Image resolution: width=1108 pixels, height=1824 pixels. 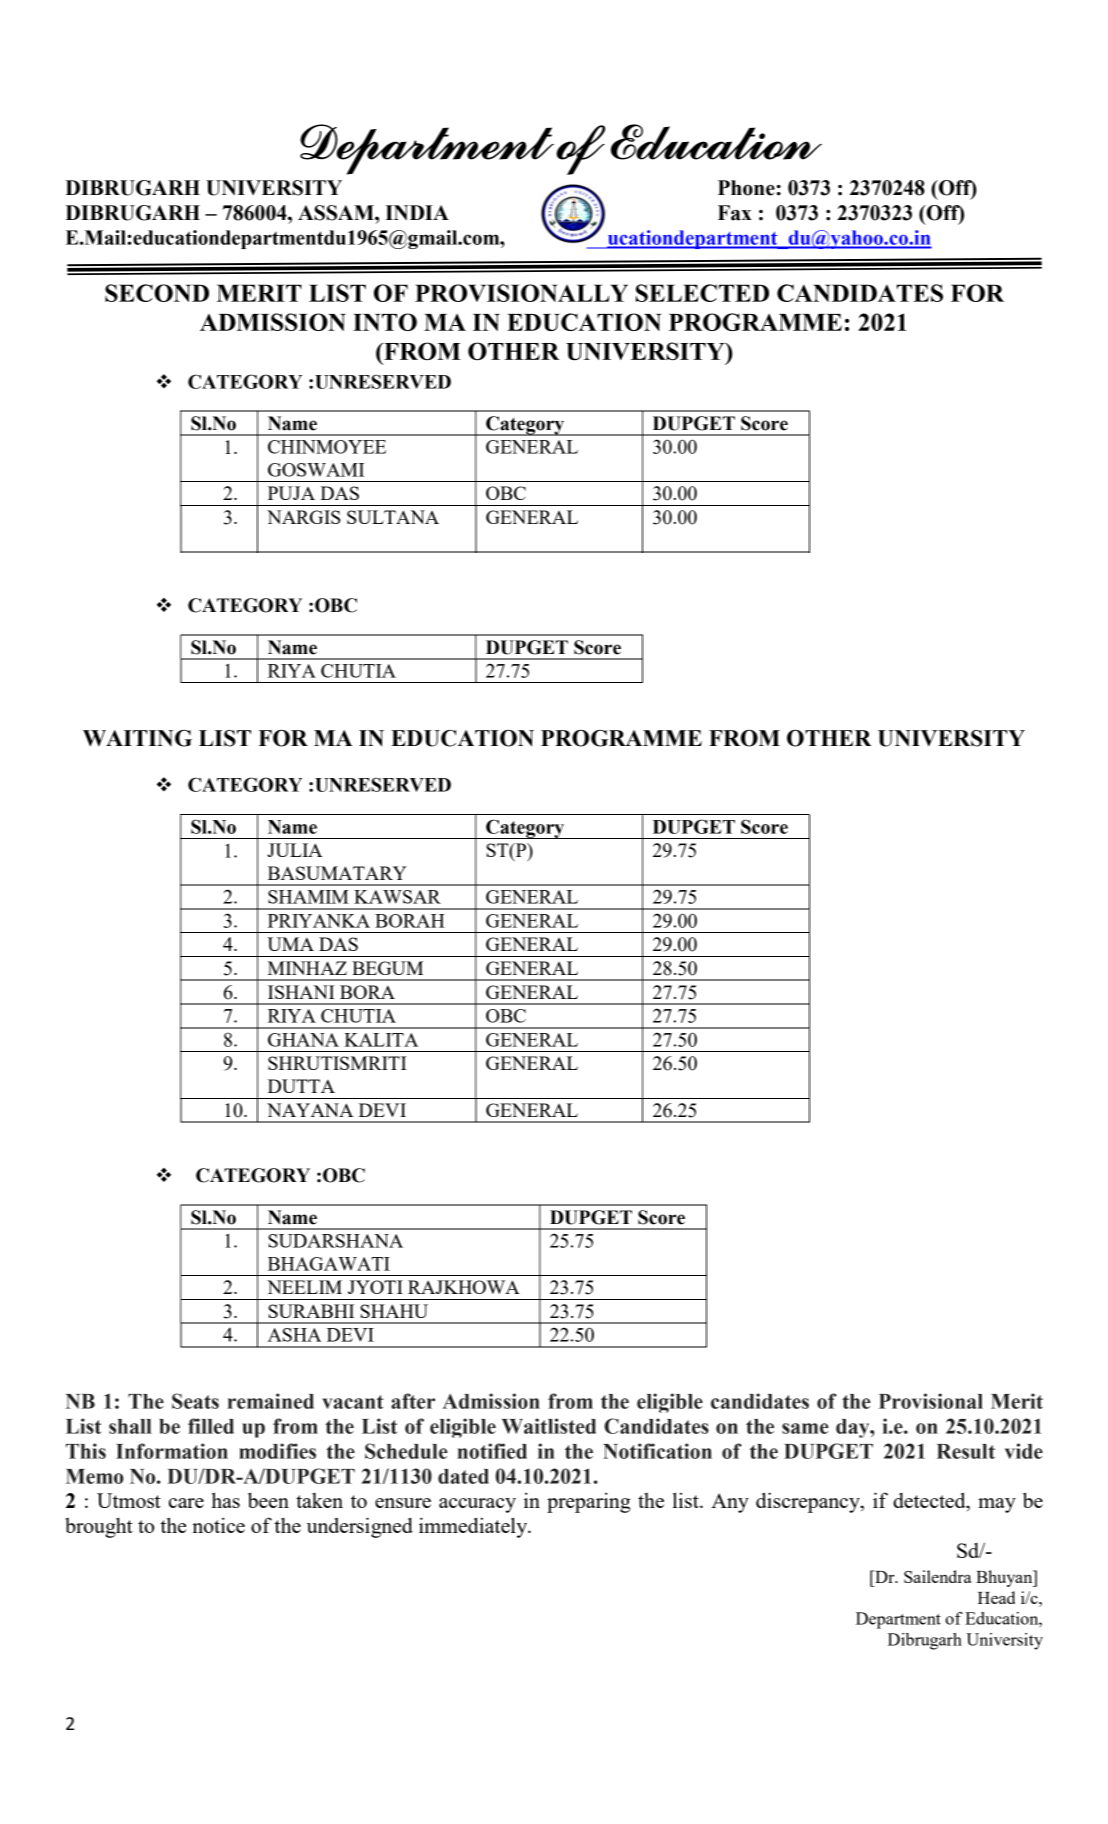 What do you see at coordinates (375, 1287) in the document?
I see `JYOTI` at bounding box center [375, 1287].
